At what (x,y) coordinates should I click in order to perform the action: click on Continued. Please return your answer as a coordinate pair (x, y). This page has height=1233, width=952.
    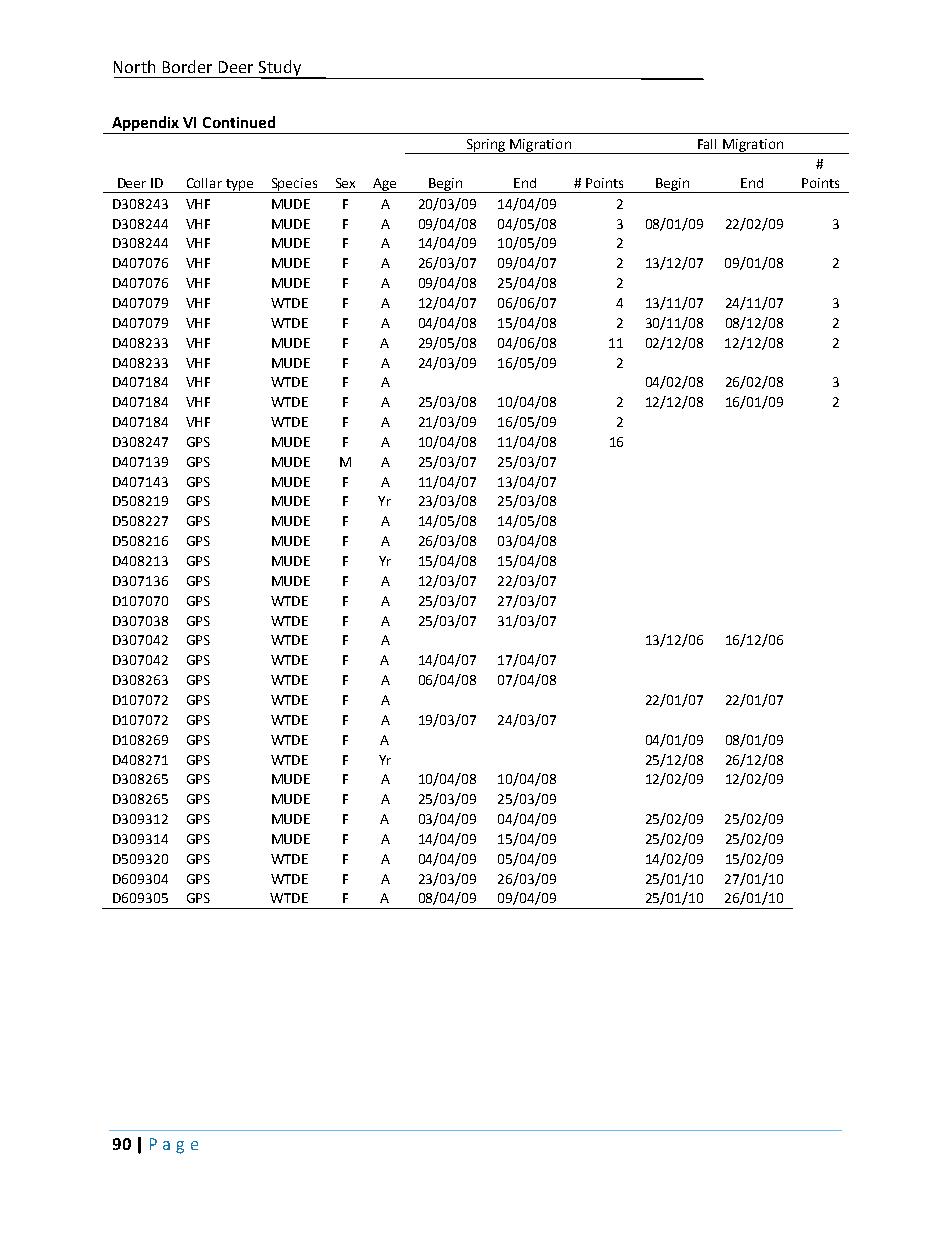
    Looking at the image, I should click on (239, 122).
